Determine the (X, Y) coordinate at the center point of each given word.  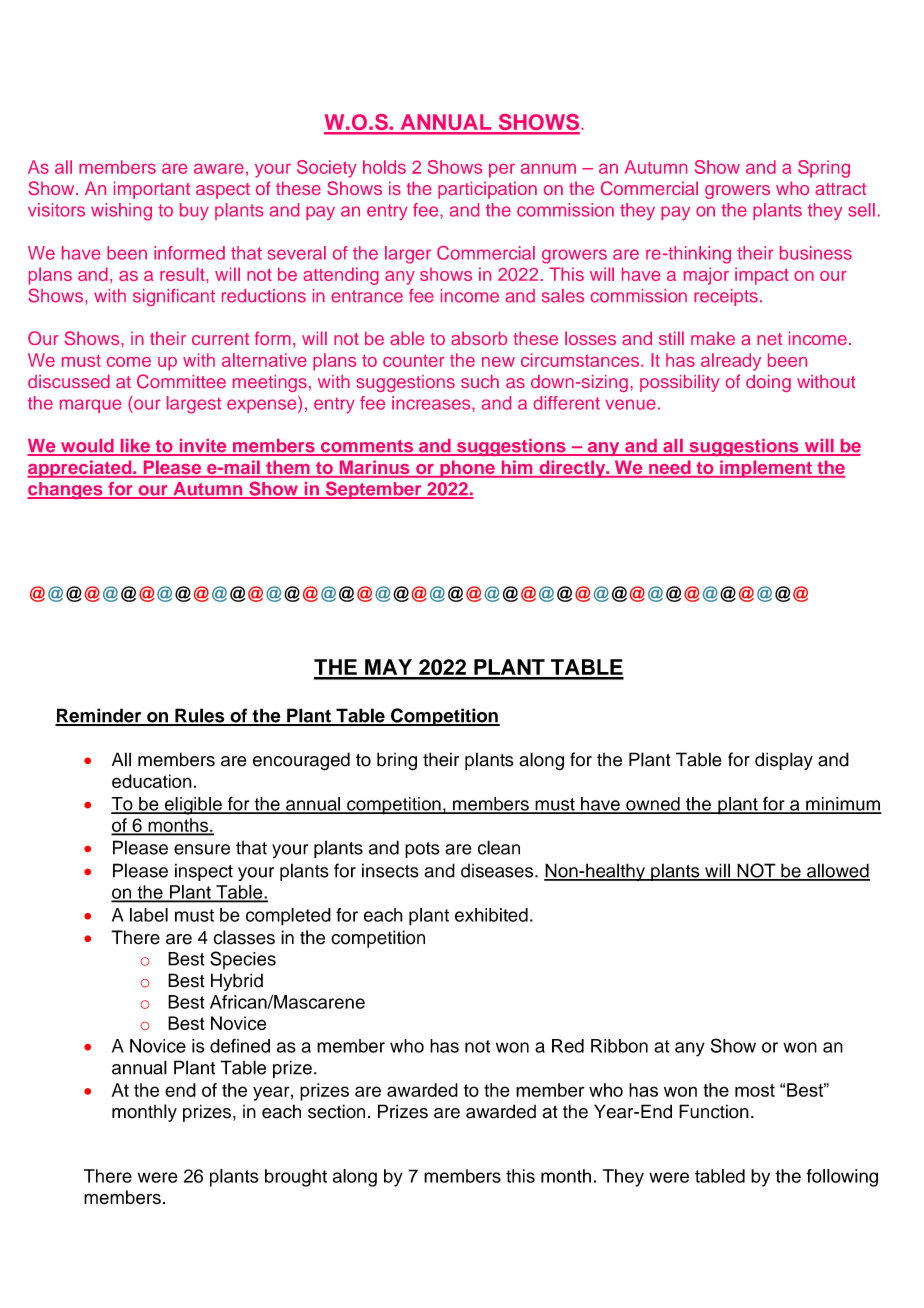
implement (766, 469)
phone (467, 469)
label (149, 915)
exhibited (491, 915)
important (152, 190)
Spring (824, 169)
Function (714, 1111)
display (784, 761)
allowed (837, 871)
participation (487, 190)
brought (296, 1178)
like (135, 447)
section (336, 1111)
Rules (200, 716)
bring (397, 761)
